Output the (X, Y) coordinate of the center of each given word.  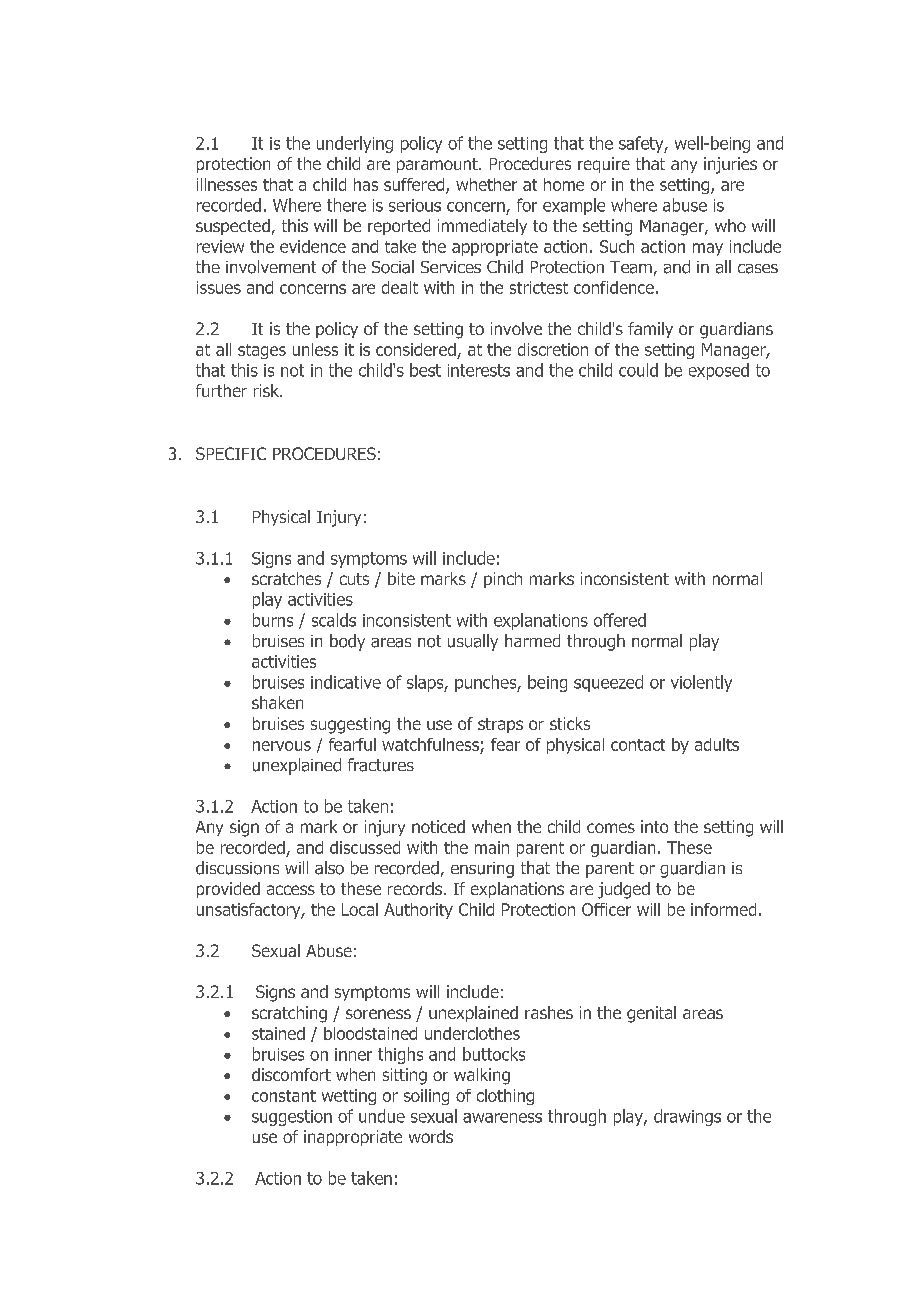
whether (486, 184)
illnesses (227, 184)
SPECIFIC (231, 453)
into (654, 826)
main (492, 847)
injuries (730, 165)
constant (284, 1096)
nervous (282, 746)
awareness (502, 1118)
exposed (719, 371)
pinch (503, 580)
